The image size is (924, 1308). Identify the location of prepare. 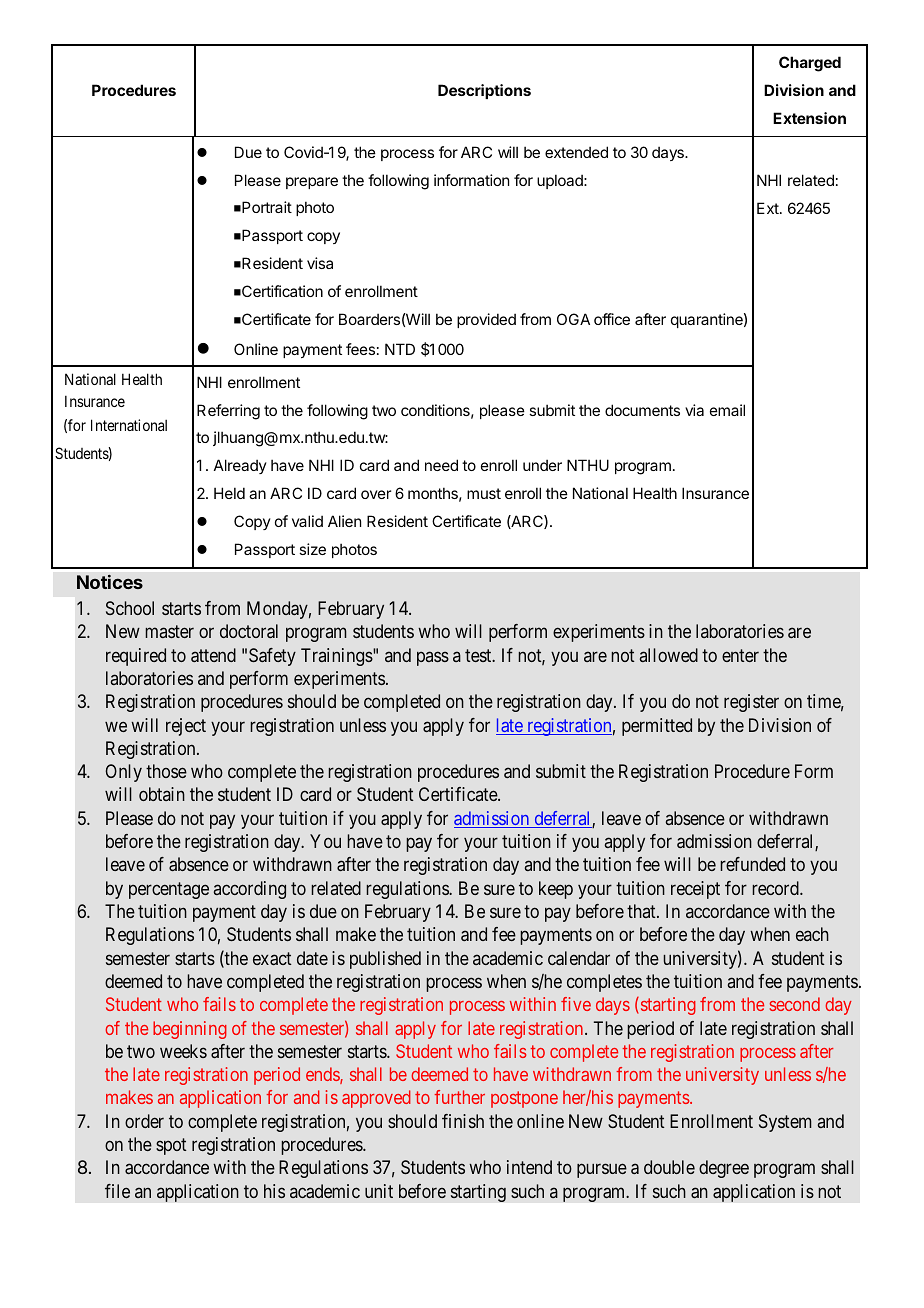
(312, 183).
